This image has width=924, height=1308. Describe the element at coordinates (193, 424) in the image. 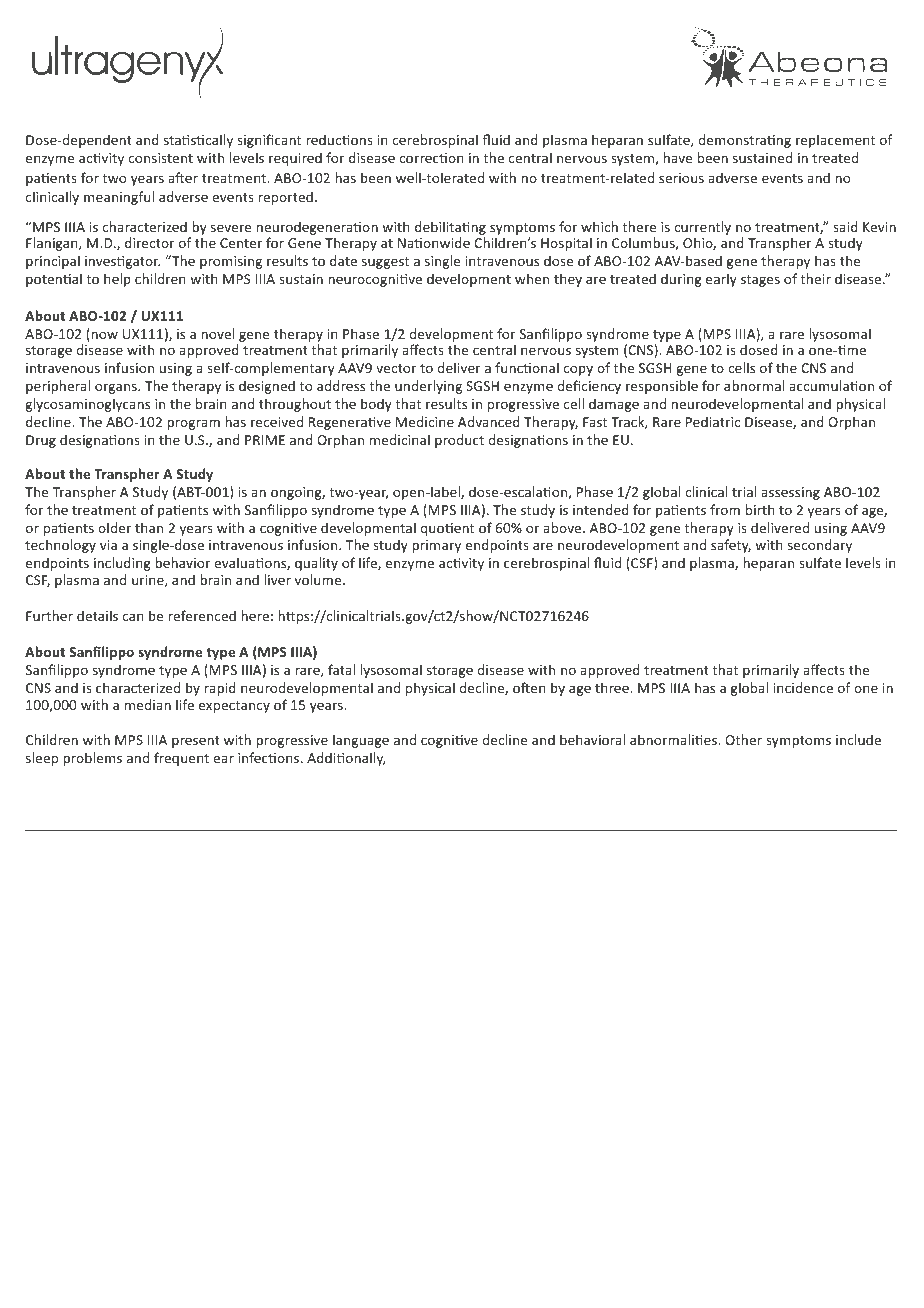

I see `program` at that location.
